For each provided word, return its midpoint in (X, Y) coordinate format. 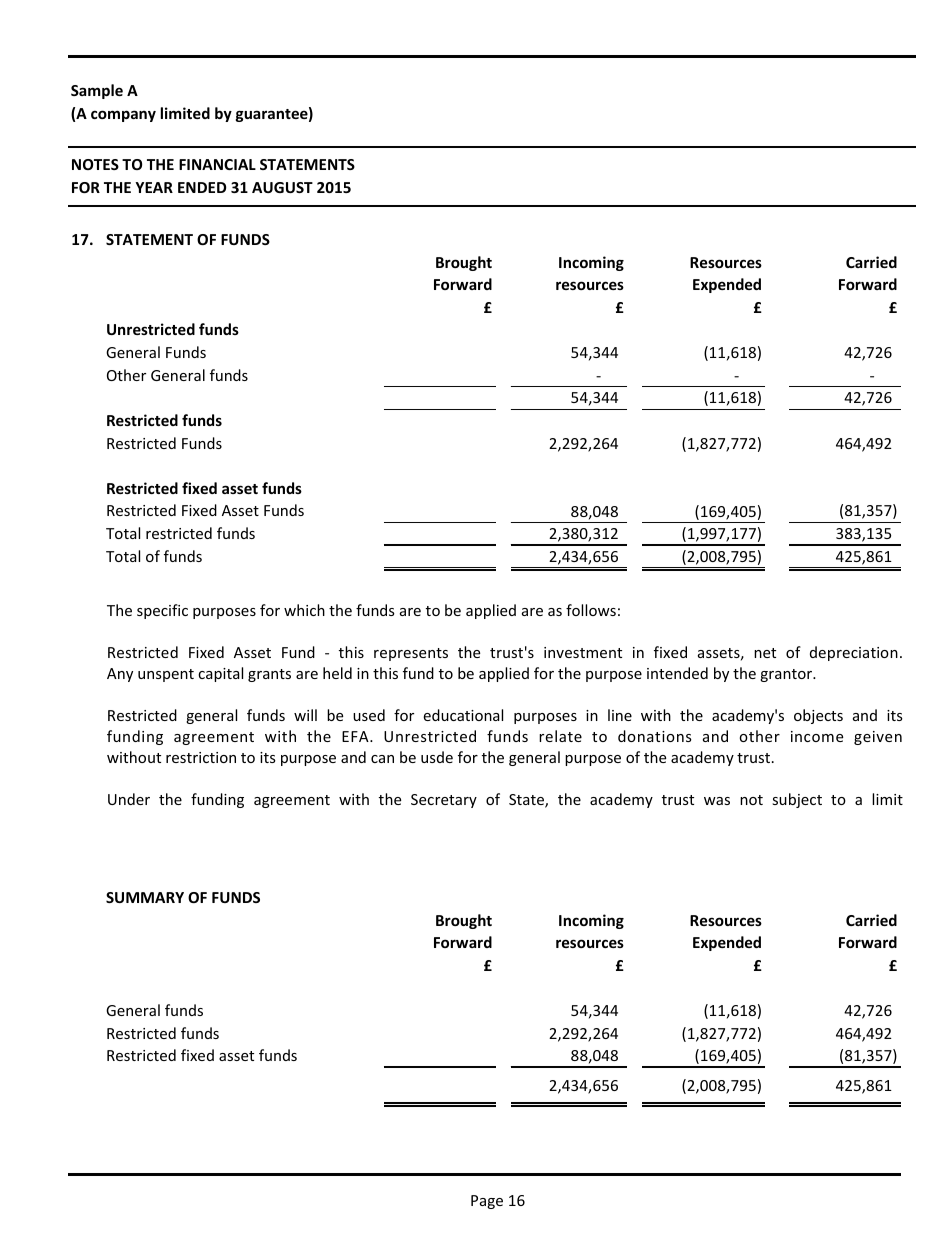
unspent (166, 675)
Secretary (444, 801)
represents (411, 654)
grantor (787, 675)
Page (487, 1202)
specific (162, 611)
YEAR (154, 187)
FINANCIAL (217, 164)
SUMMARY (145, 897)
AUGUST (282, 187)
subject (797, 800)
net (765, 653)
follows (591, 610)
